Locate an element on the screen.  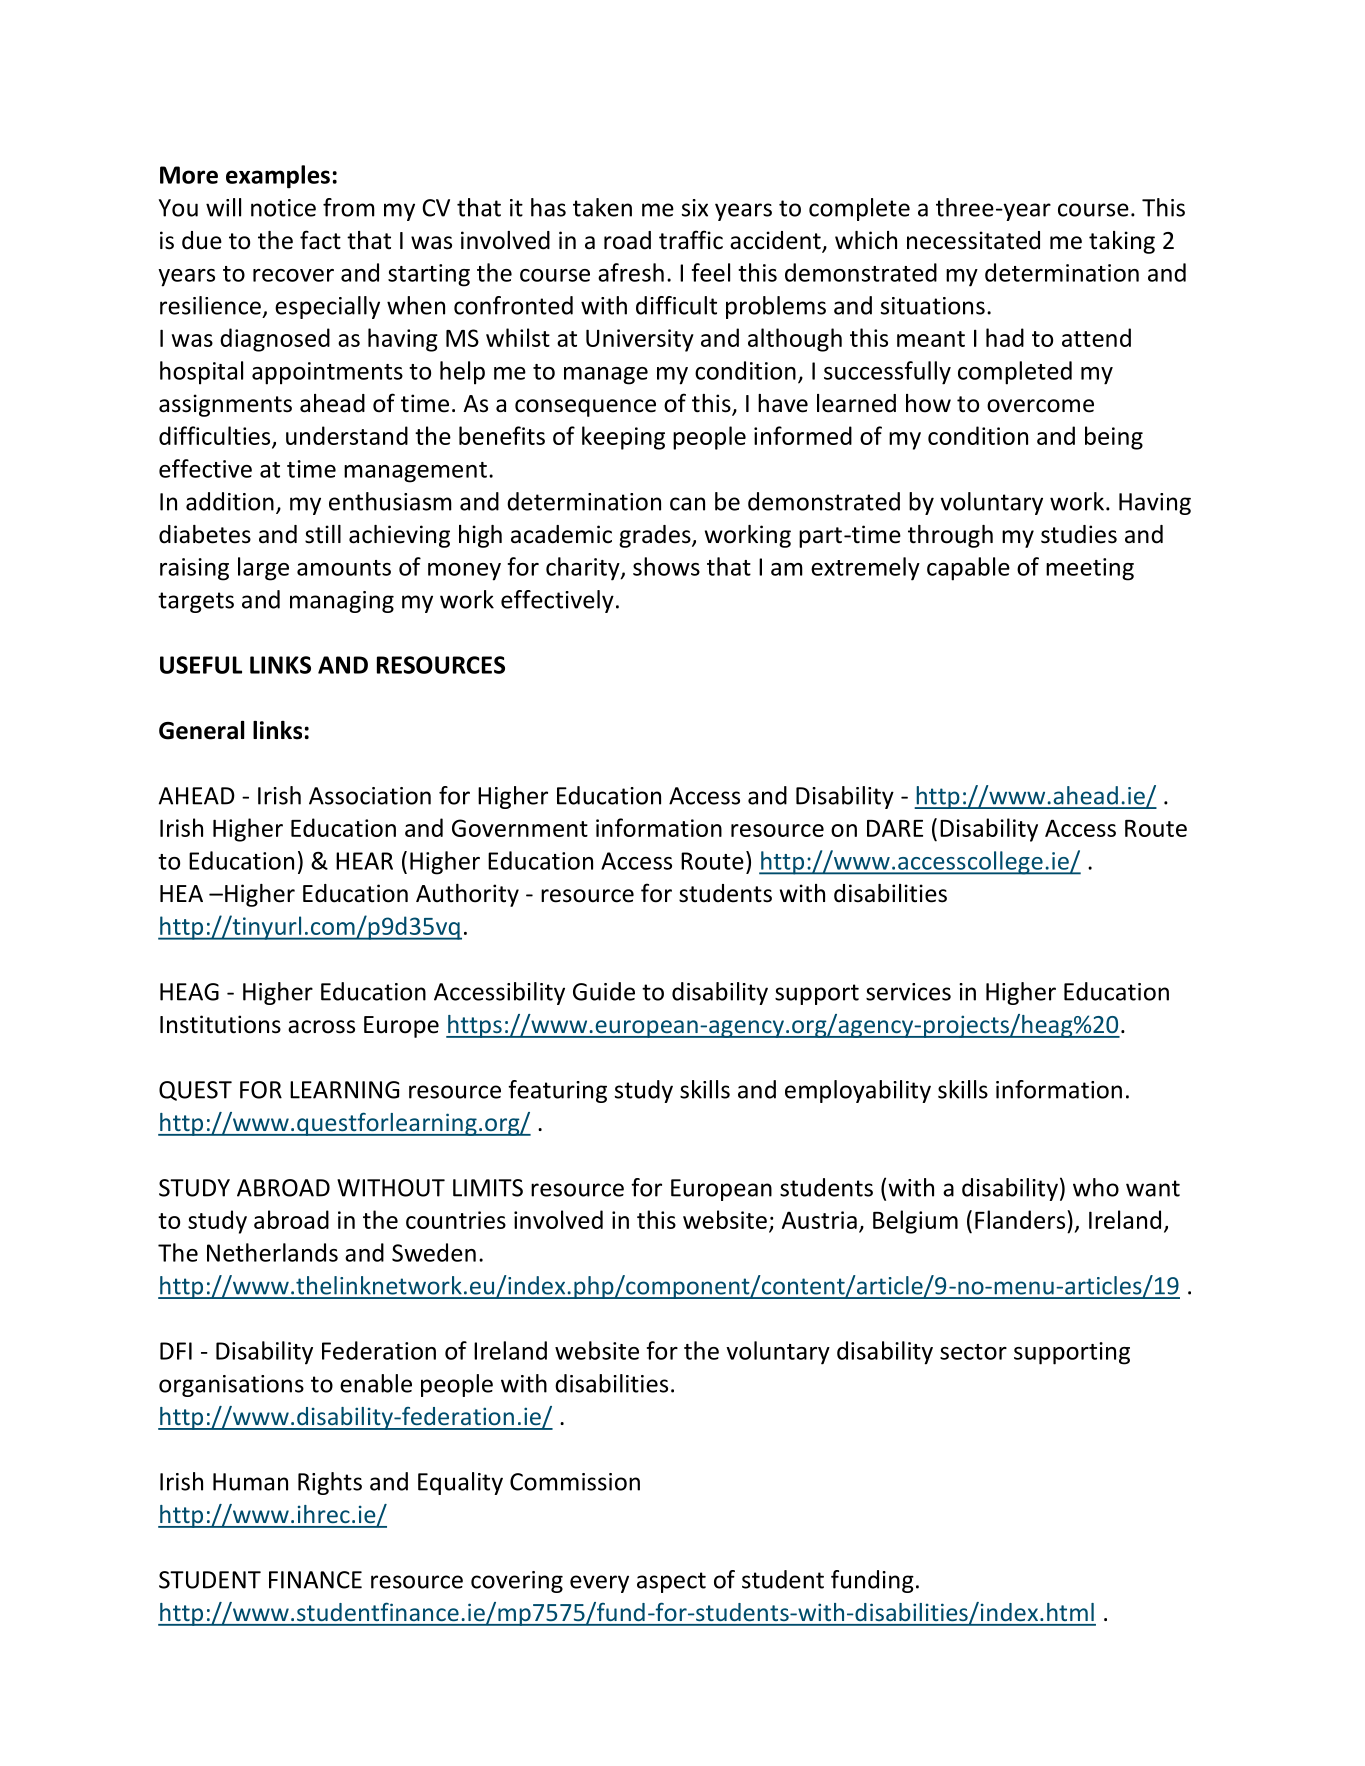
still is located at coordinates (323, 534).
